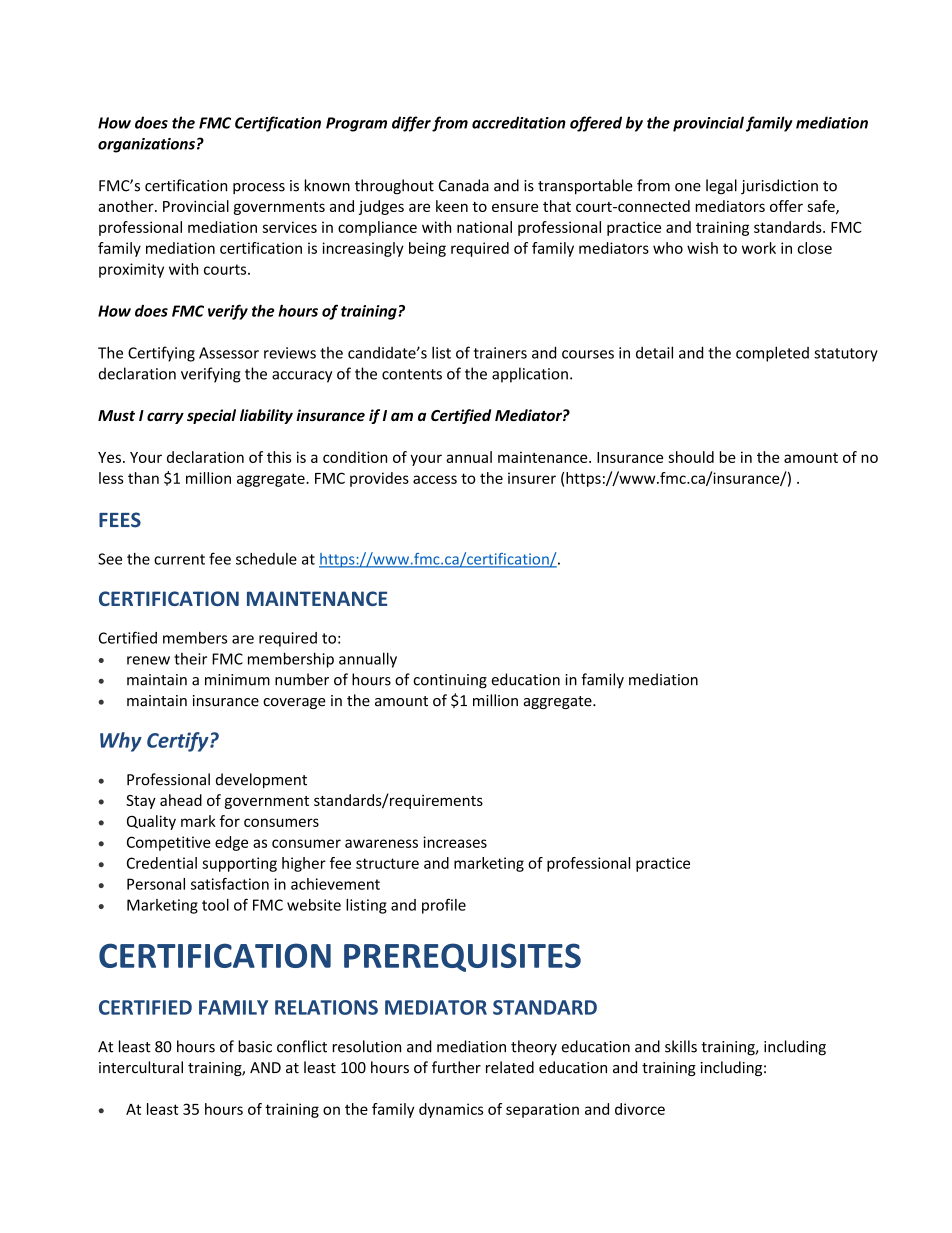 Image resolution: width=952 pixels, height=1233 pixels. I want to click on intercultural, so click(141, 1067).
